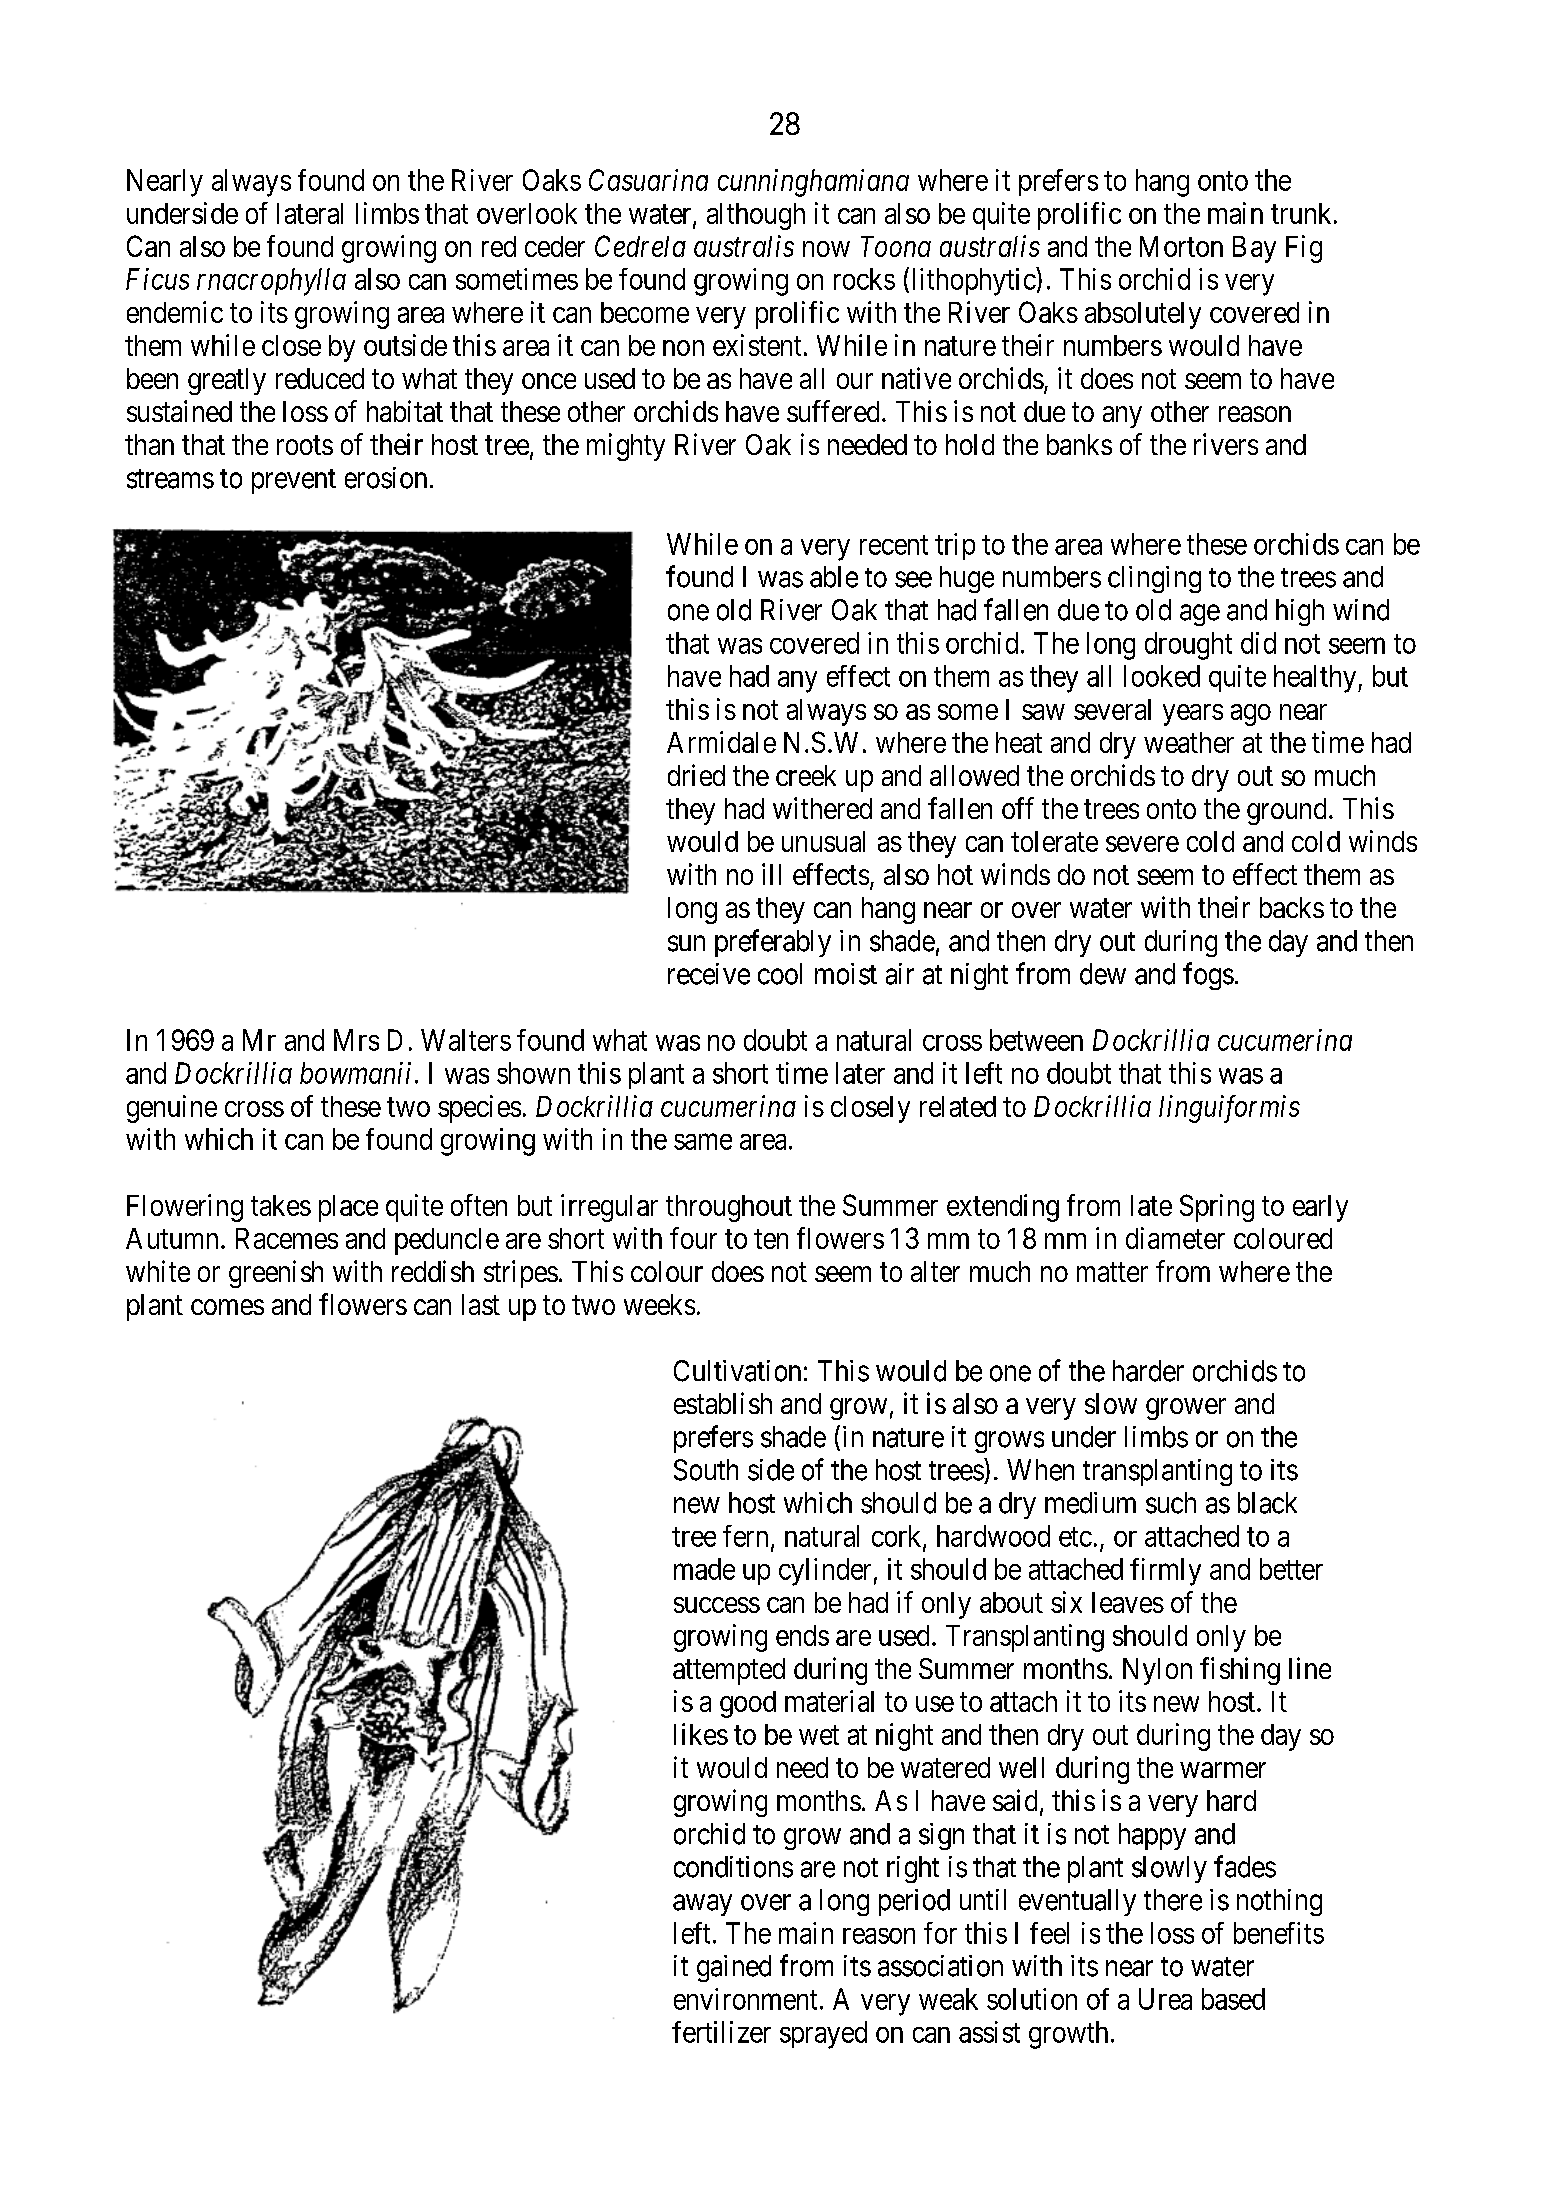 The image size is (1556, 2201). What do you see at coordinates (1165, 1999) in the screenshot?
I see `Urea` at bounding box center [1165, 1999].
